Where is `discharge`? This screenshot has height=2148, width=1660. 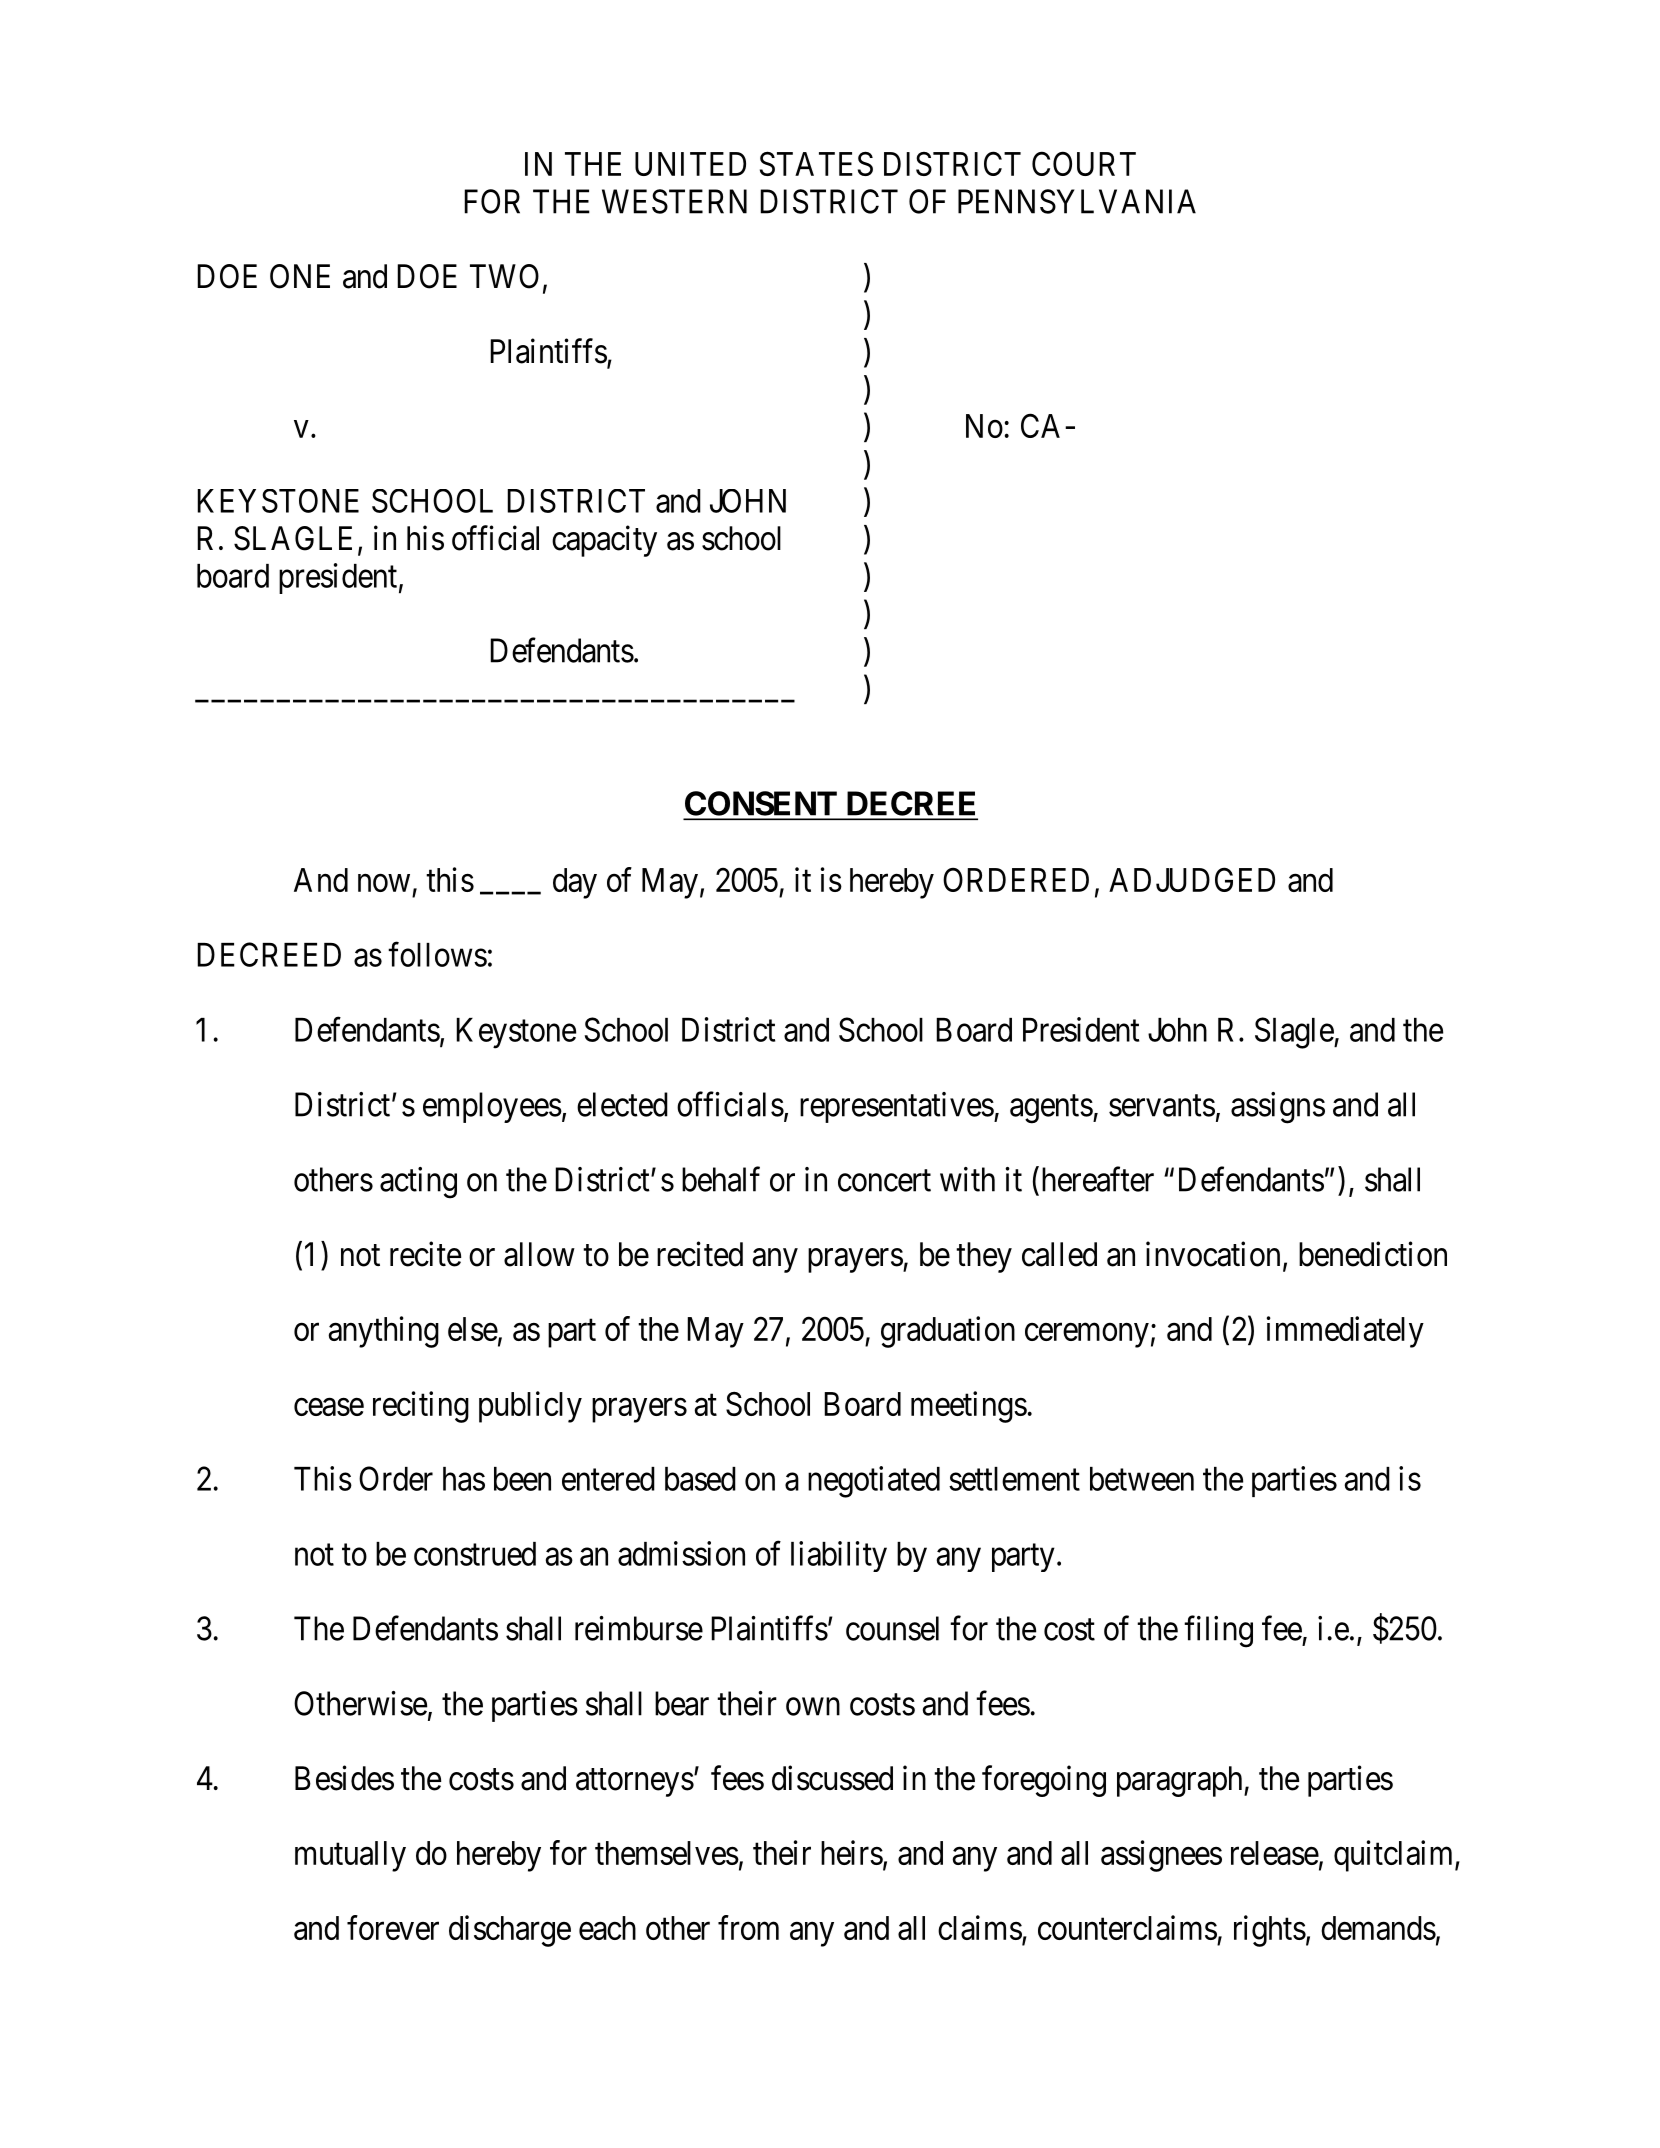
discharge is located at coordinates (510, 1931).
